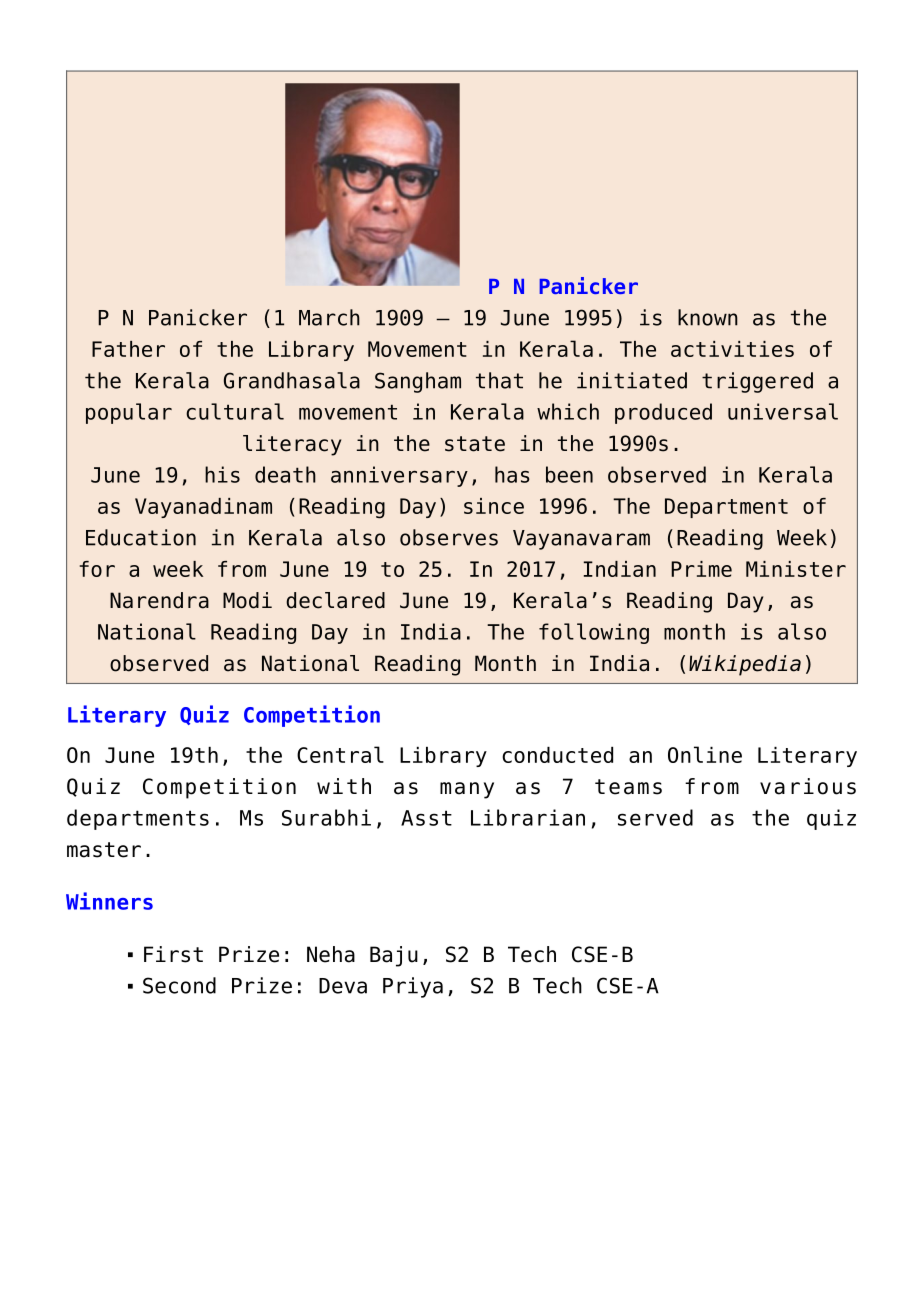 This page has width=924, height=1308. What do you see at coordinates (467, 790) in the page?
I see `many` at bounding box center [467, 790].
